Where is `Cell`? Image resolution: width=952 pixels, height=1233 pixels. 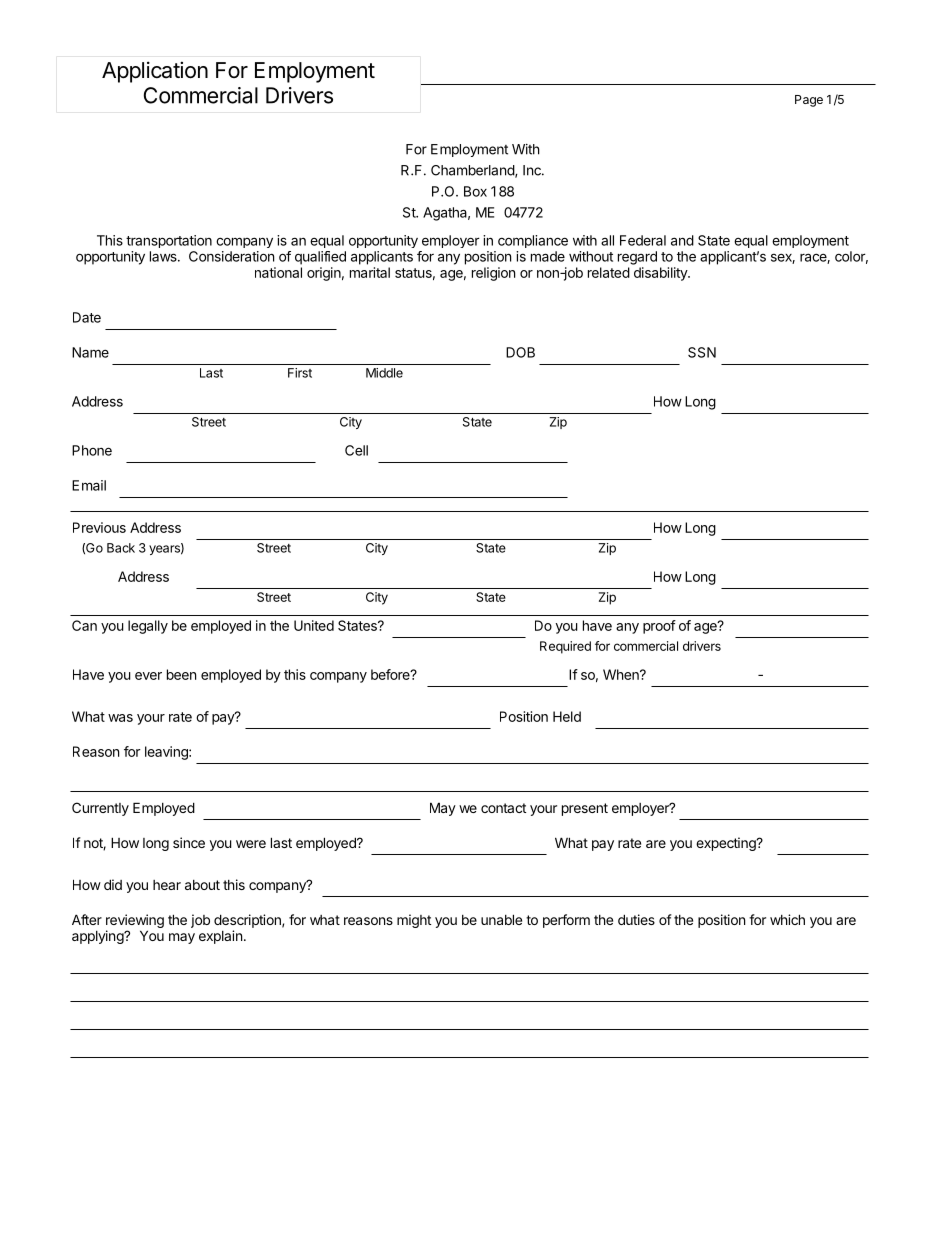
Cell is located at coordinates (356, 450).
